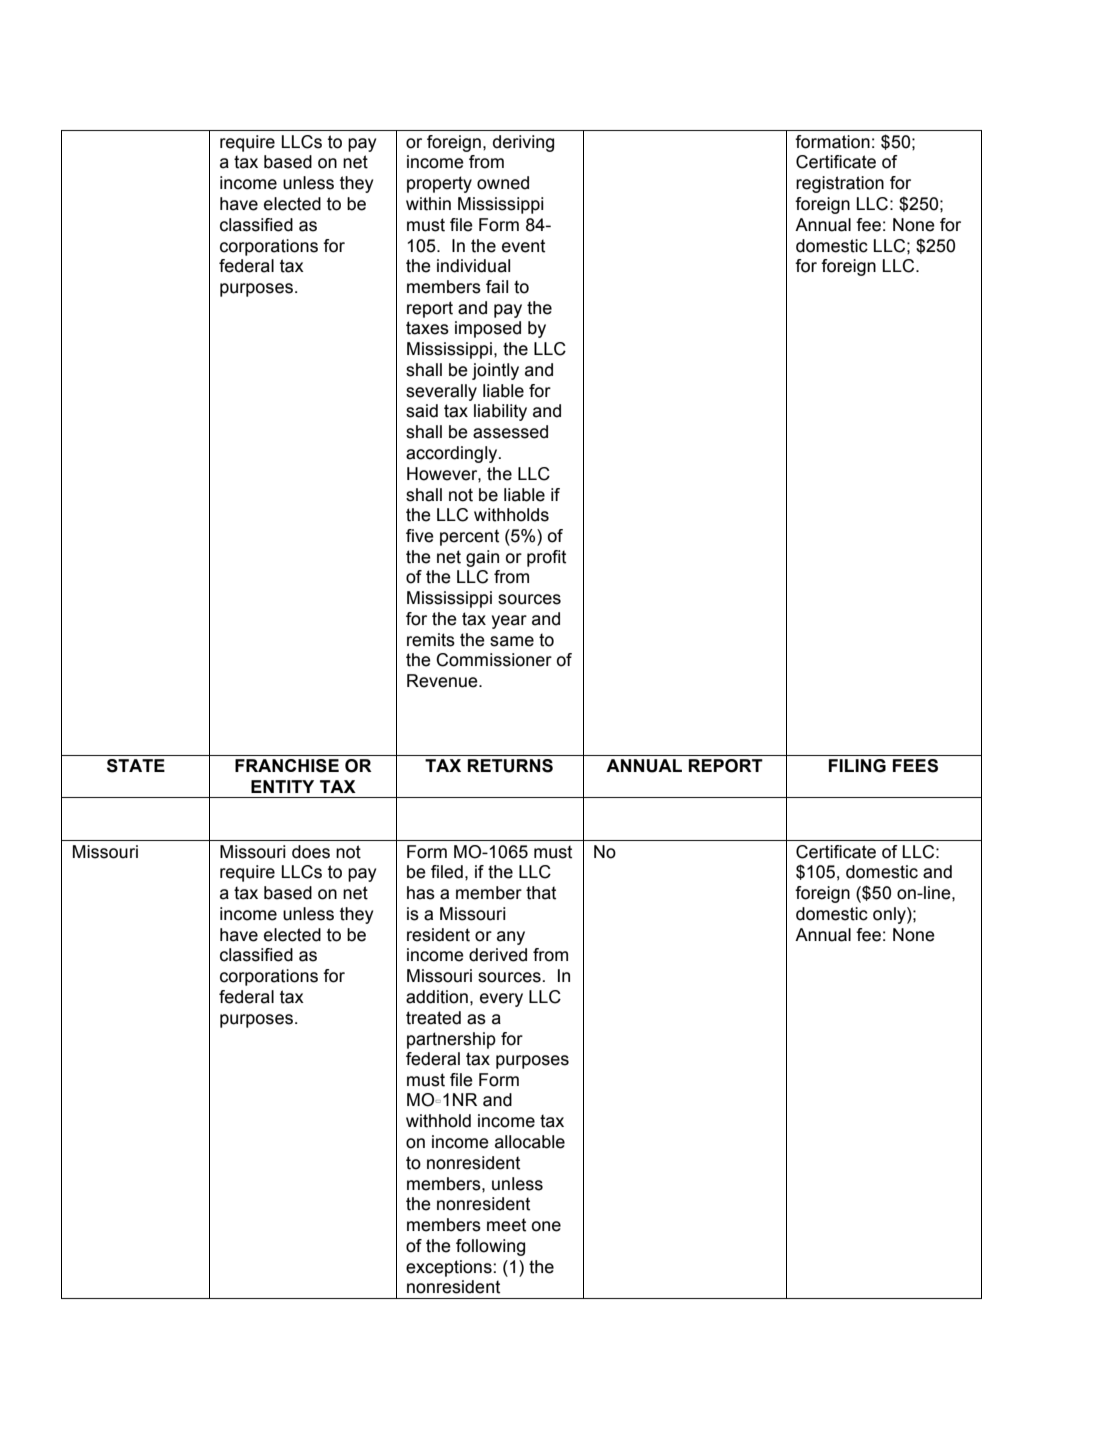 This document has height=1429, width=1104. What do you see at coordinates (503, 183) in the document?
I see `owned` at bounding box center [503, 183].
